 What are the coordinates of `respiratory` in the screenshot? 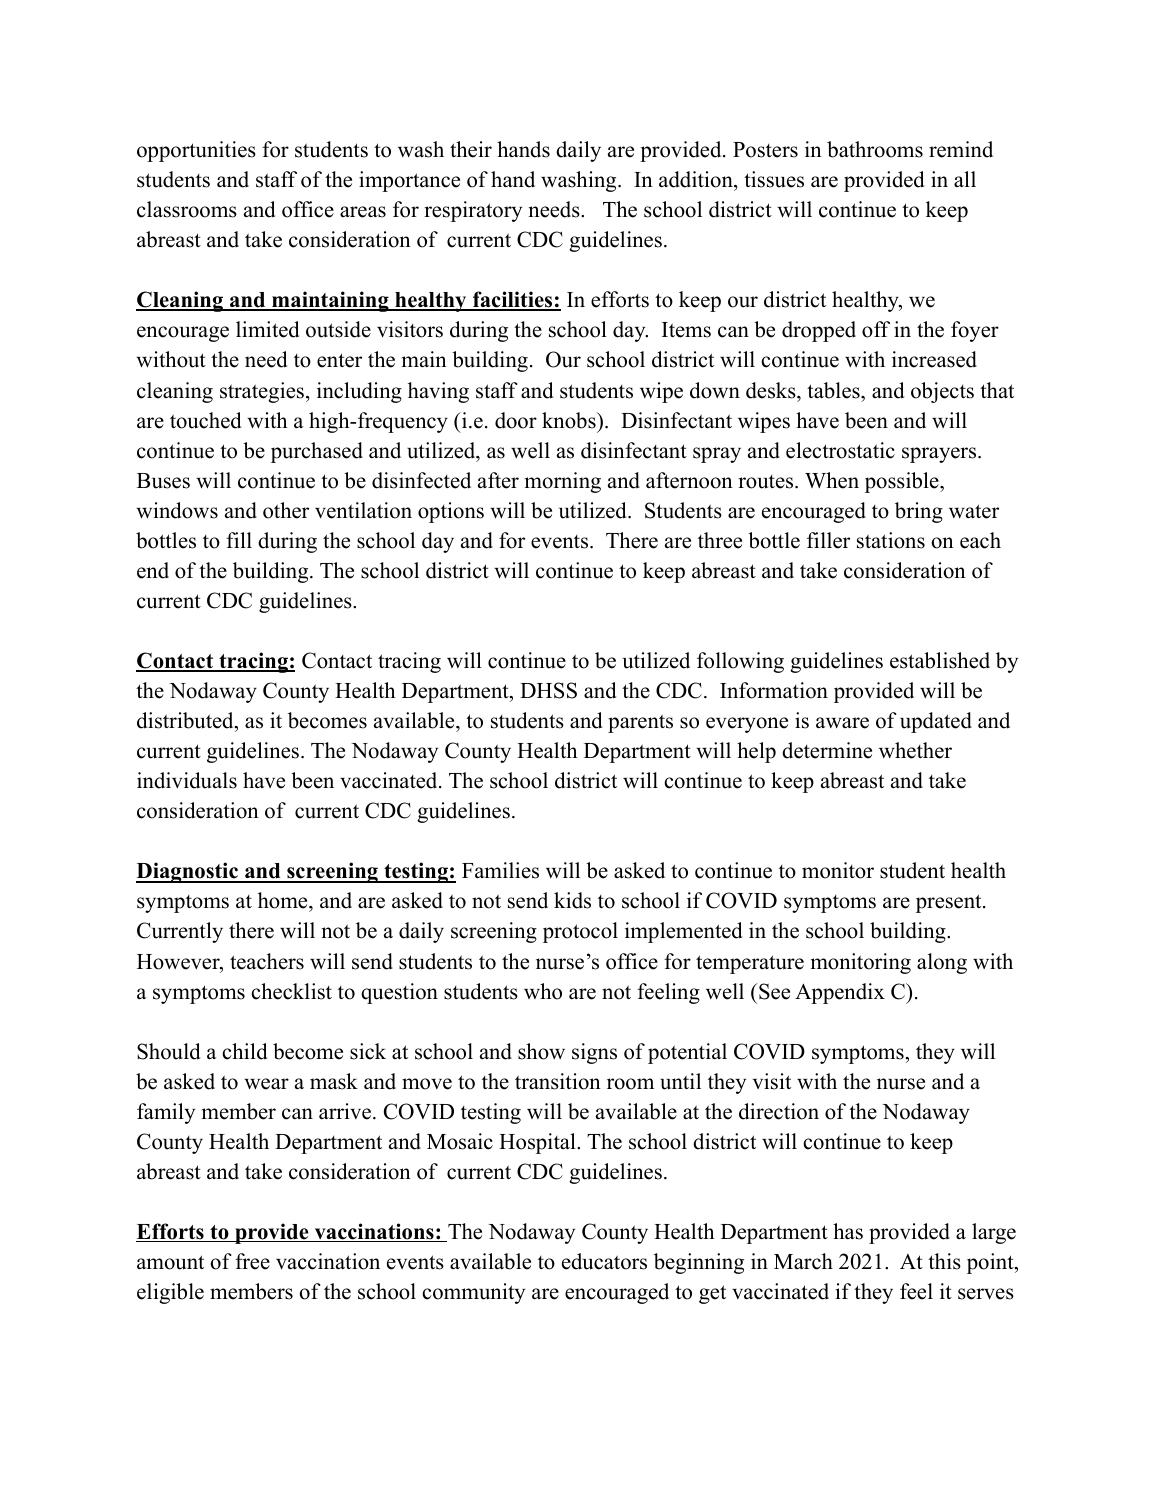 It's located at (473, 211).
